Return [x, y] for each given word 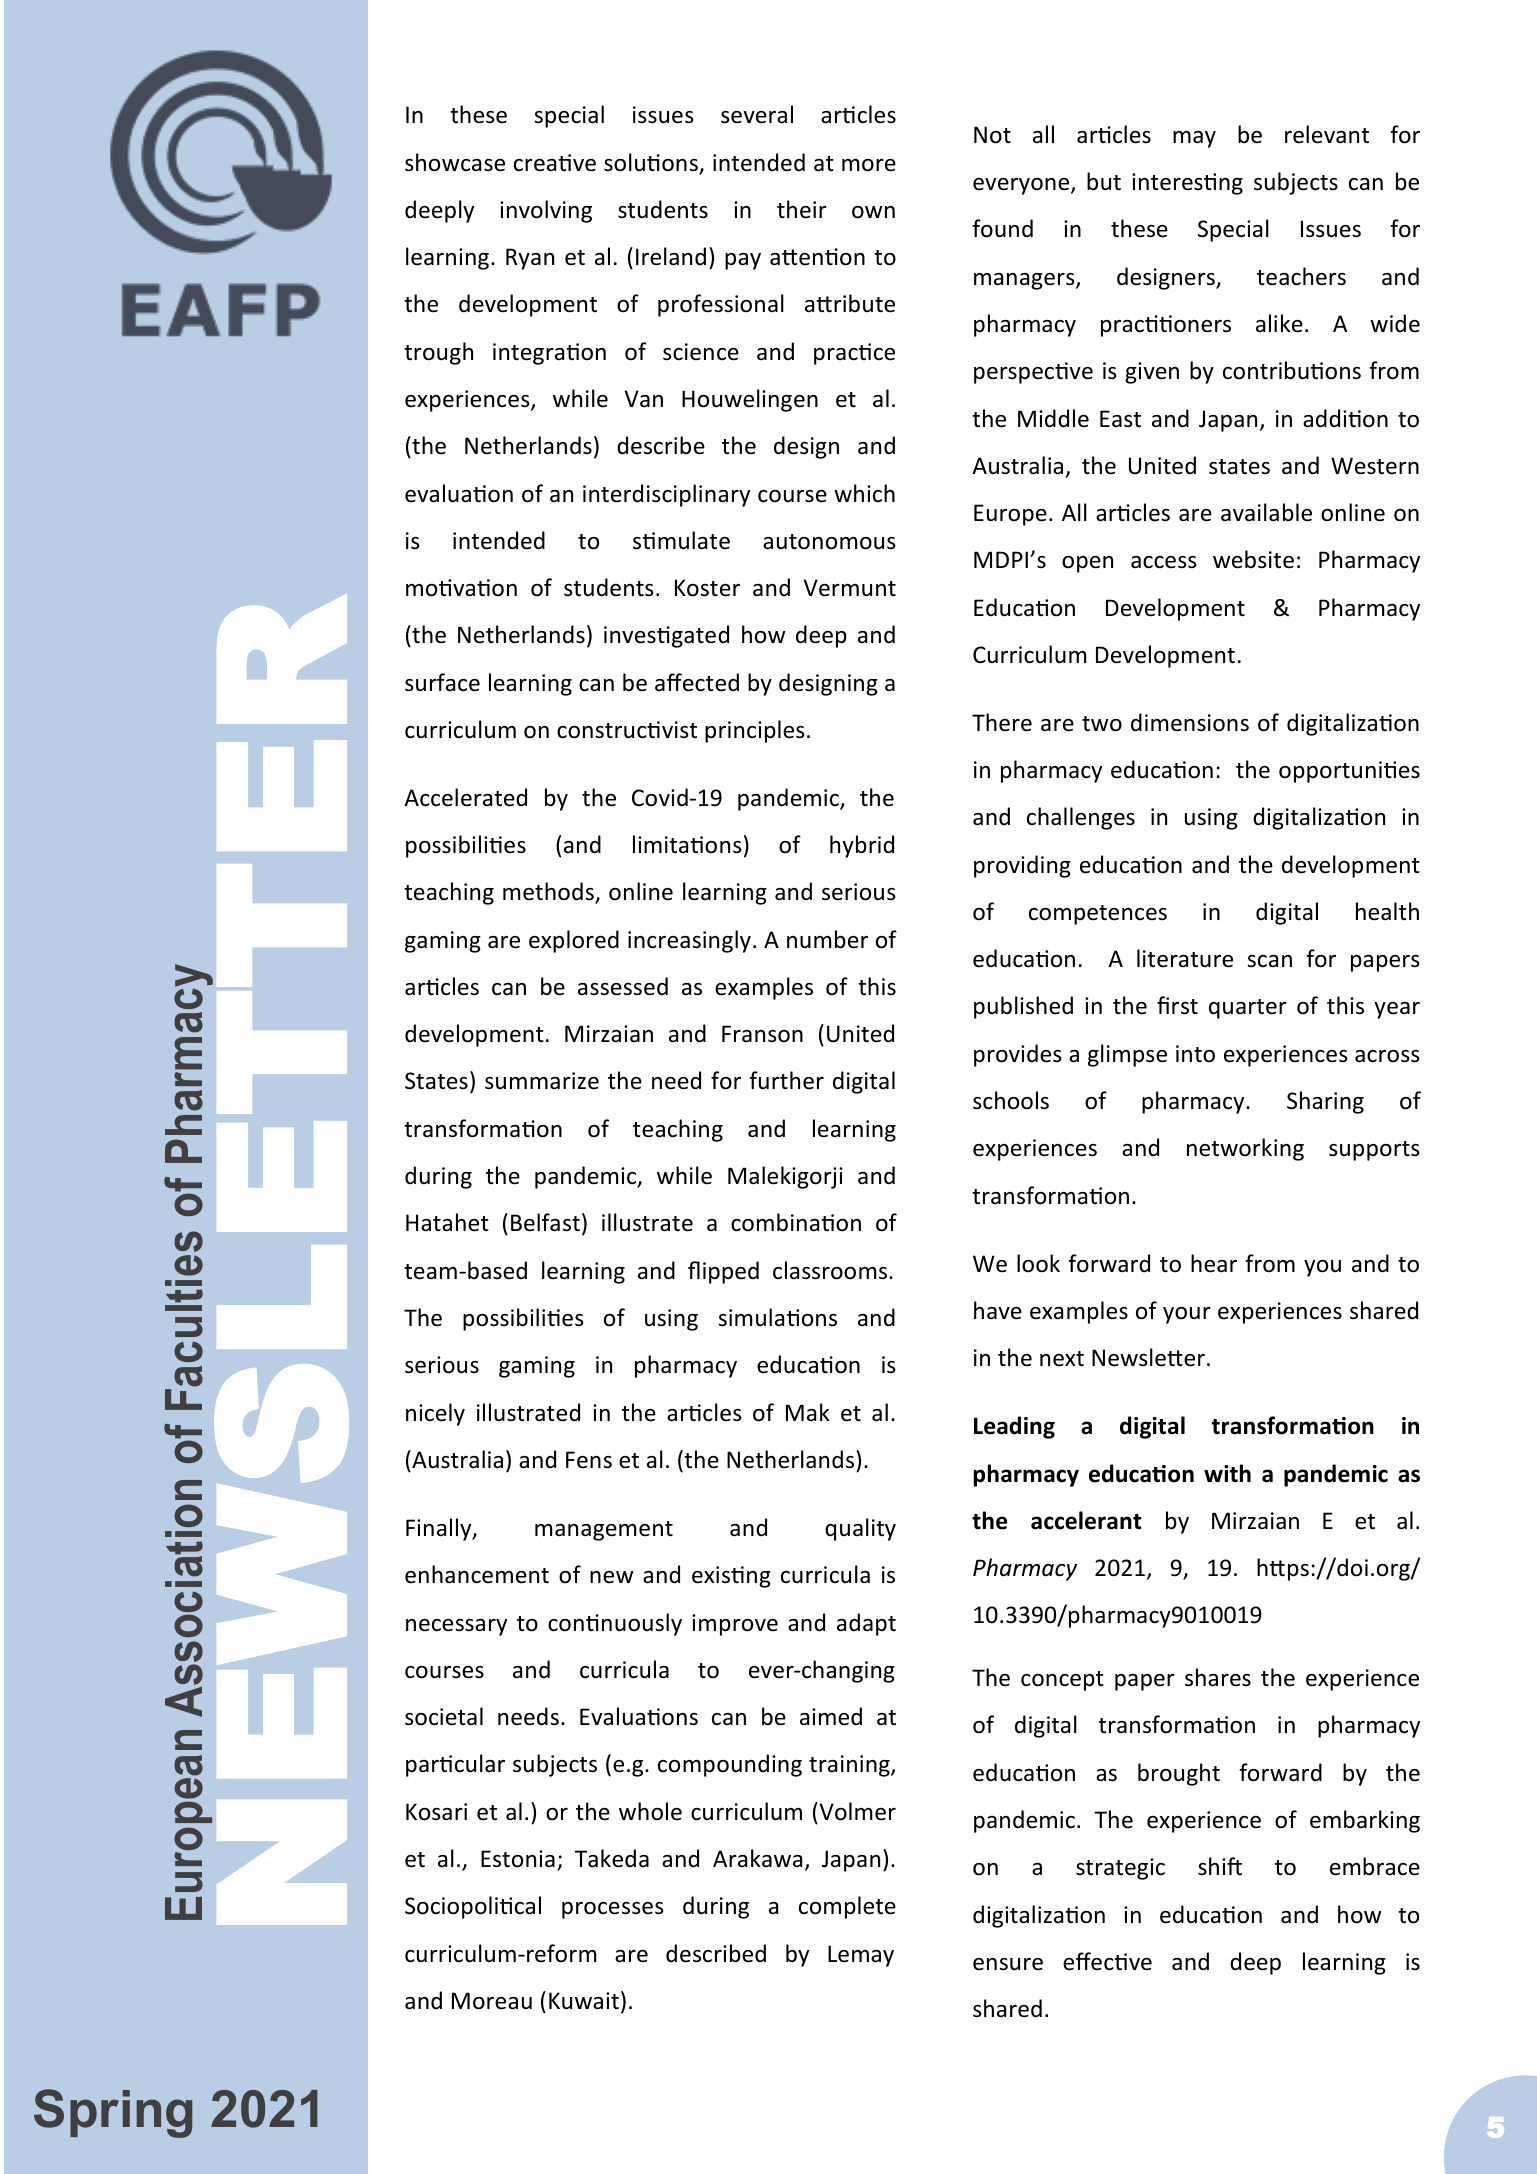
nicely [435, 1414]
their [802, 209]
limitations [687, 844]
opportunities [1349, 772]
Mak [808, 1412]
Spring [113, 2113]
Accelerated [465, 797]
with [1227, 1473]
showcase [455, 162]
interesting [1187, 184]
